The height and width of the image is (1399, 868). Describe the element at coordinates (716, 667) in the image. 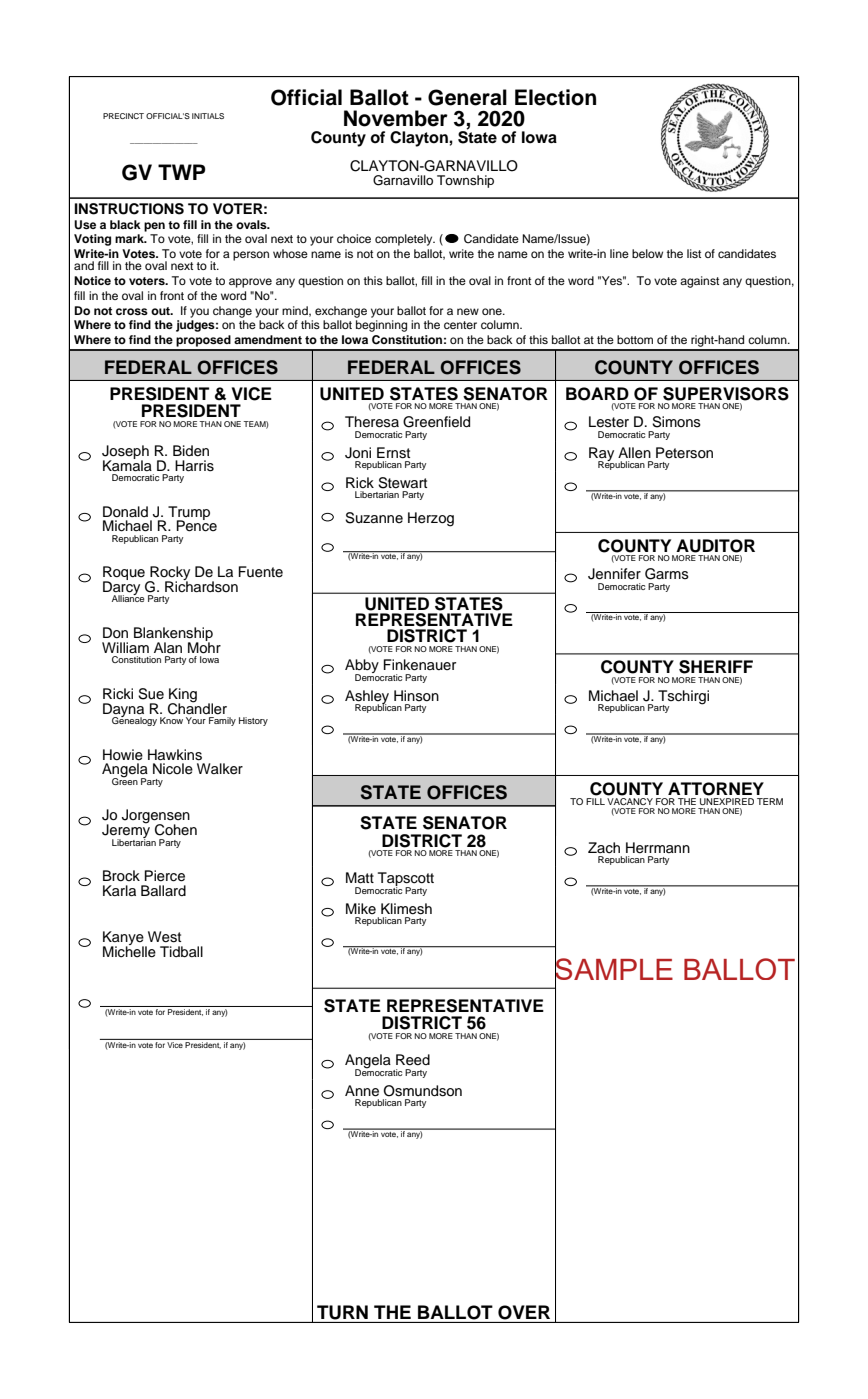

I see `SHERIFF` at that location.
